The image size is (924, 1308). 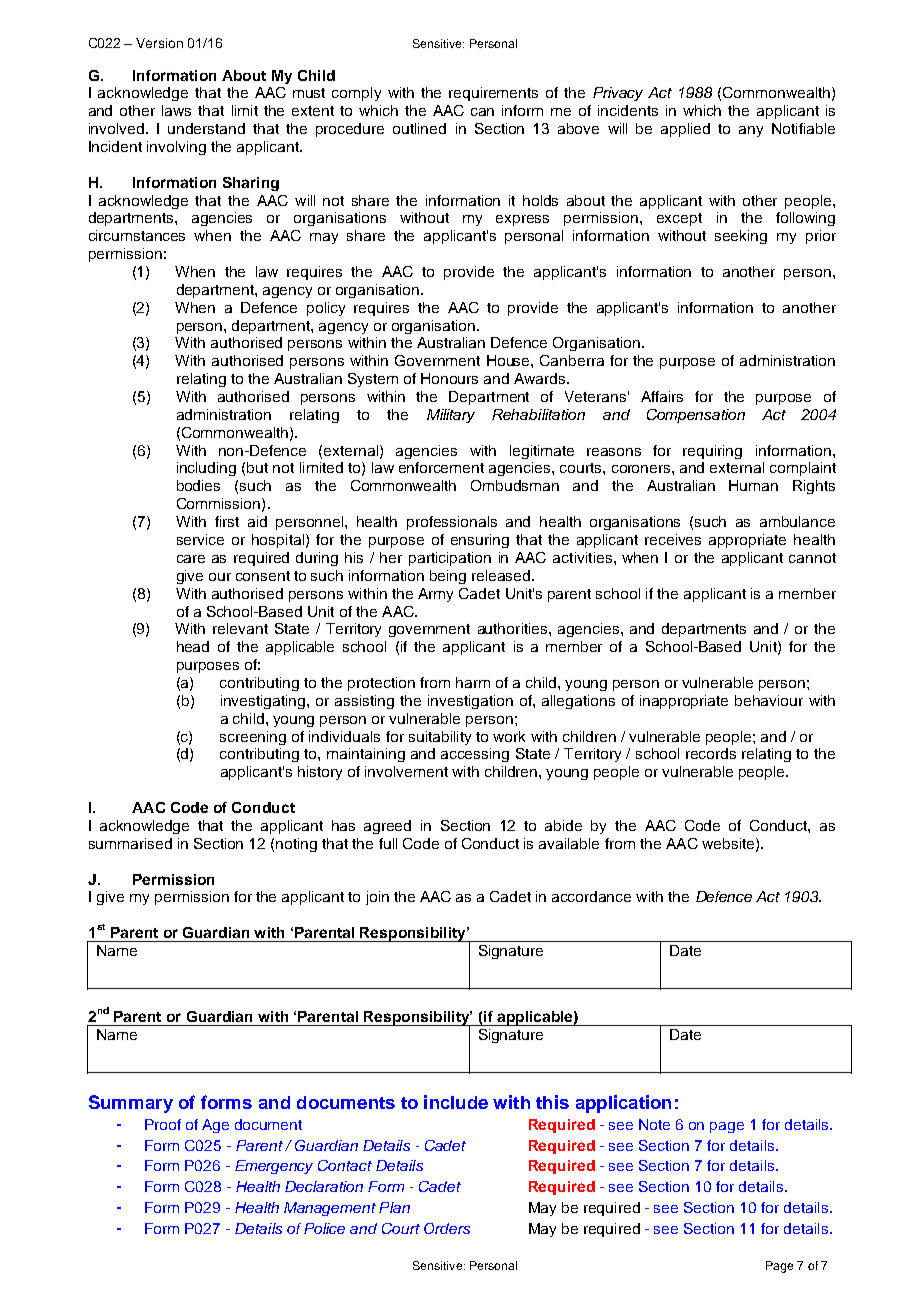 What do you see at coordinates (176, 110) in the screenshot?
I see `laws` at bounding box center [176, 110].
